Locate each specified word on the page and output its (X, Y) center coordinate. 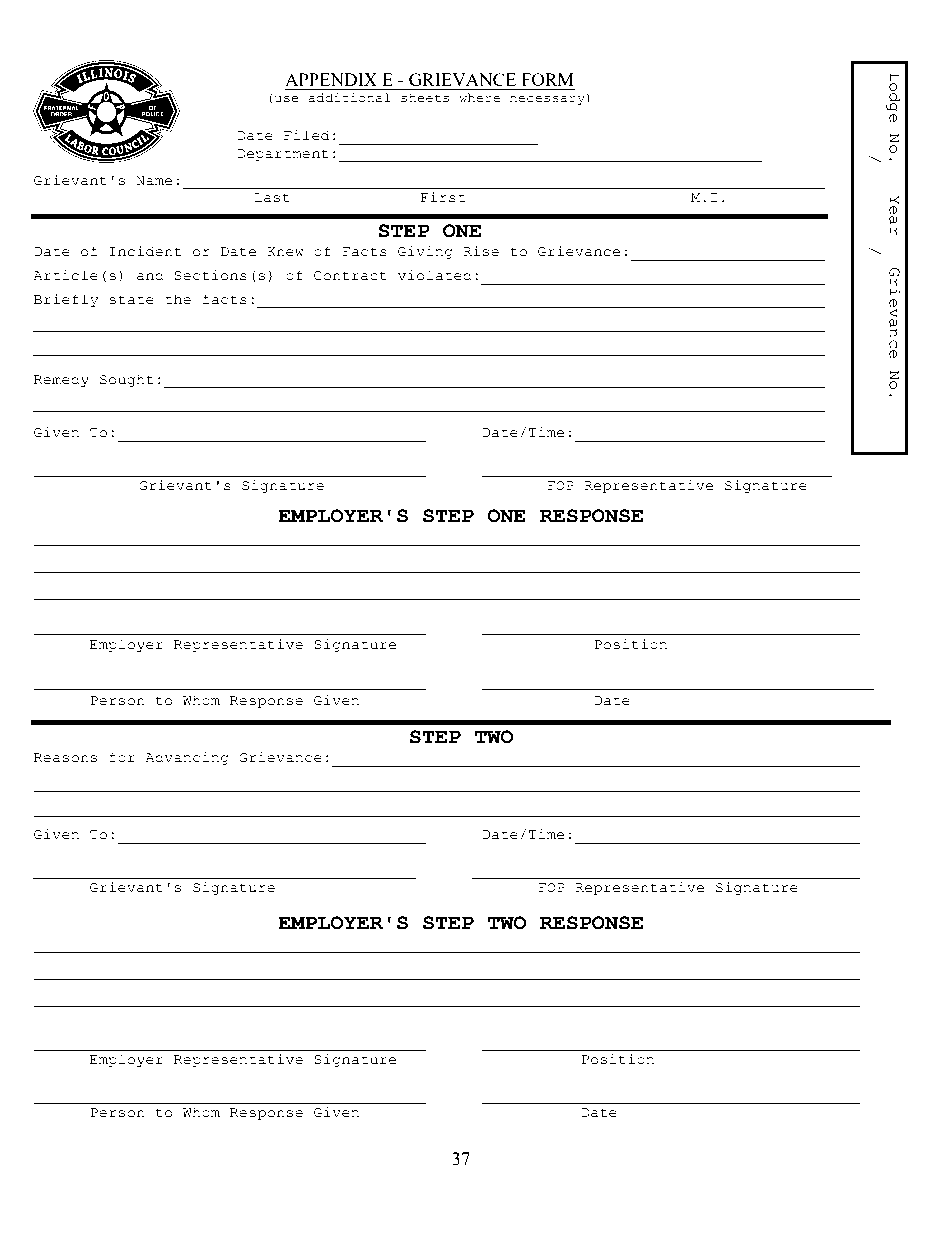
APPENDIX (331, 79)
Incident (145, 251)
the (178, 299)
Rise (481, 251)
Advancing (187, 758)
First (443, 197)
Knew (285, 252)
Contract (350, 276)
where (479, 97)
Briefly (66, 300)
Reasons (65, 758)
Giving (425, 252)
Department (283, 155)
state (131, 300)
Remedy (61, 380)
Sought (127, 380)
